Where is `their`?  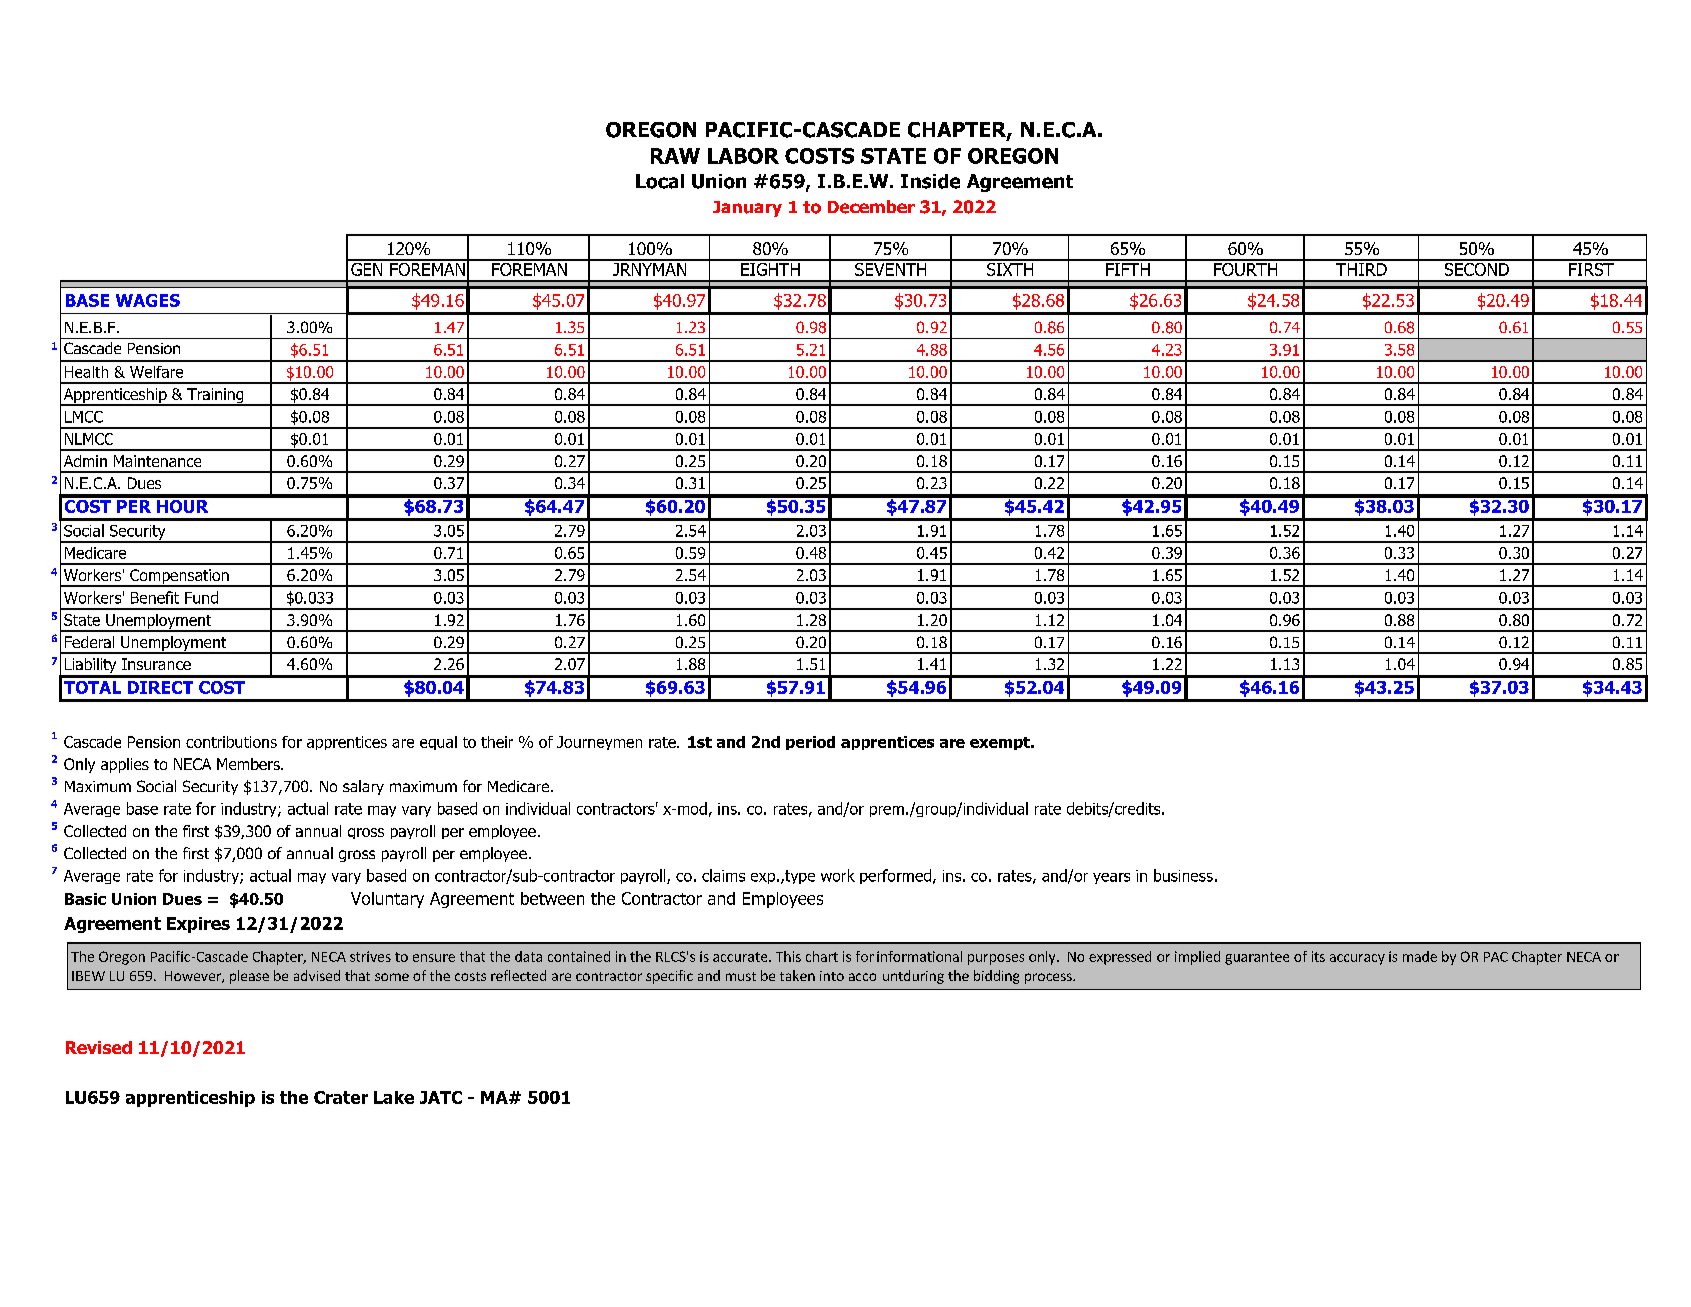 their is located at coordinates (497, 742).
